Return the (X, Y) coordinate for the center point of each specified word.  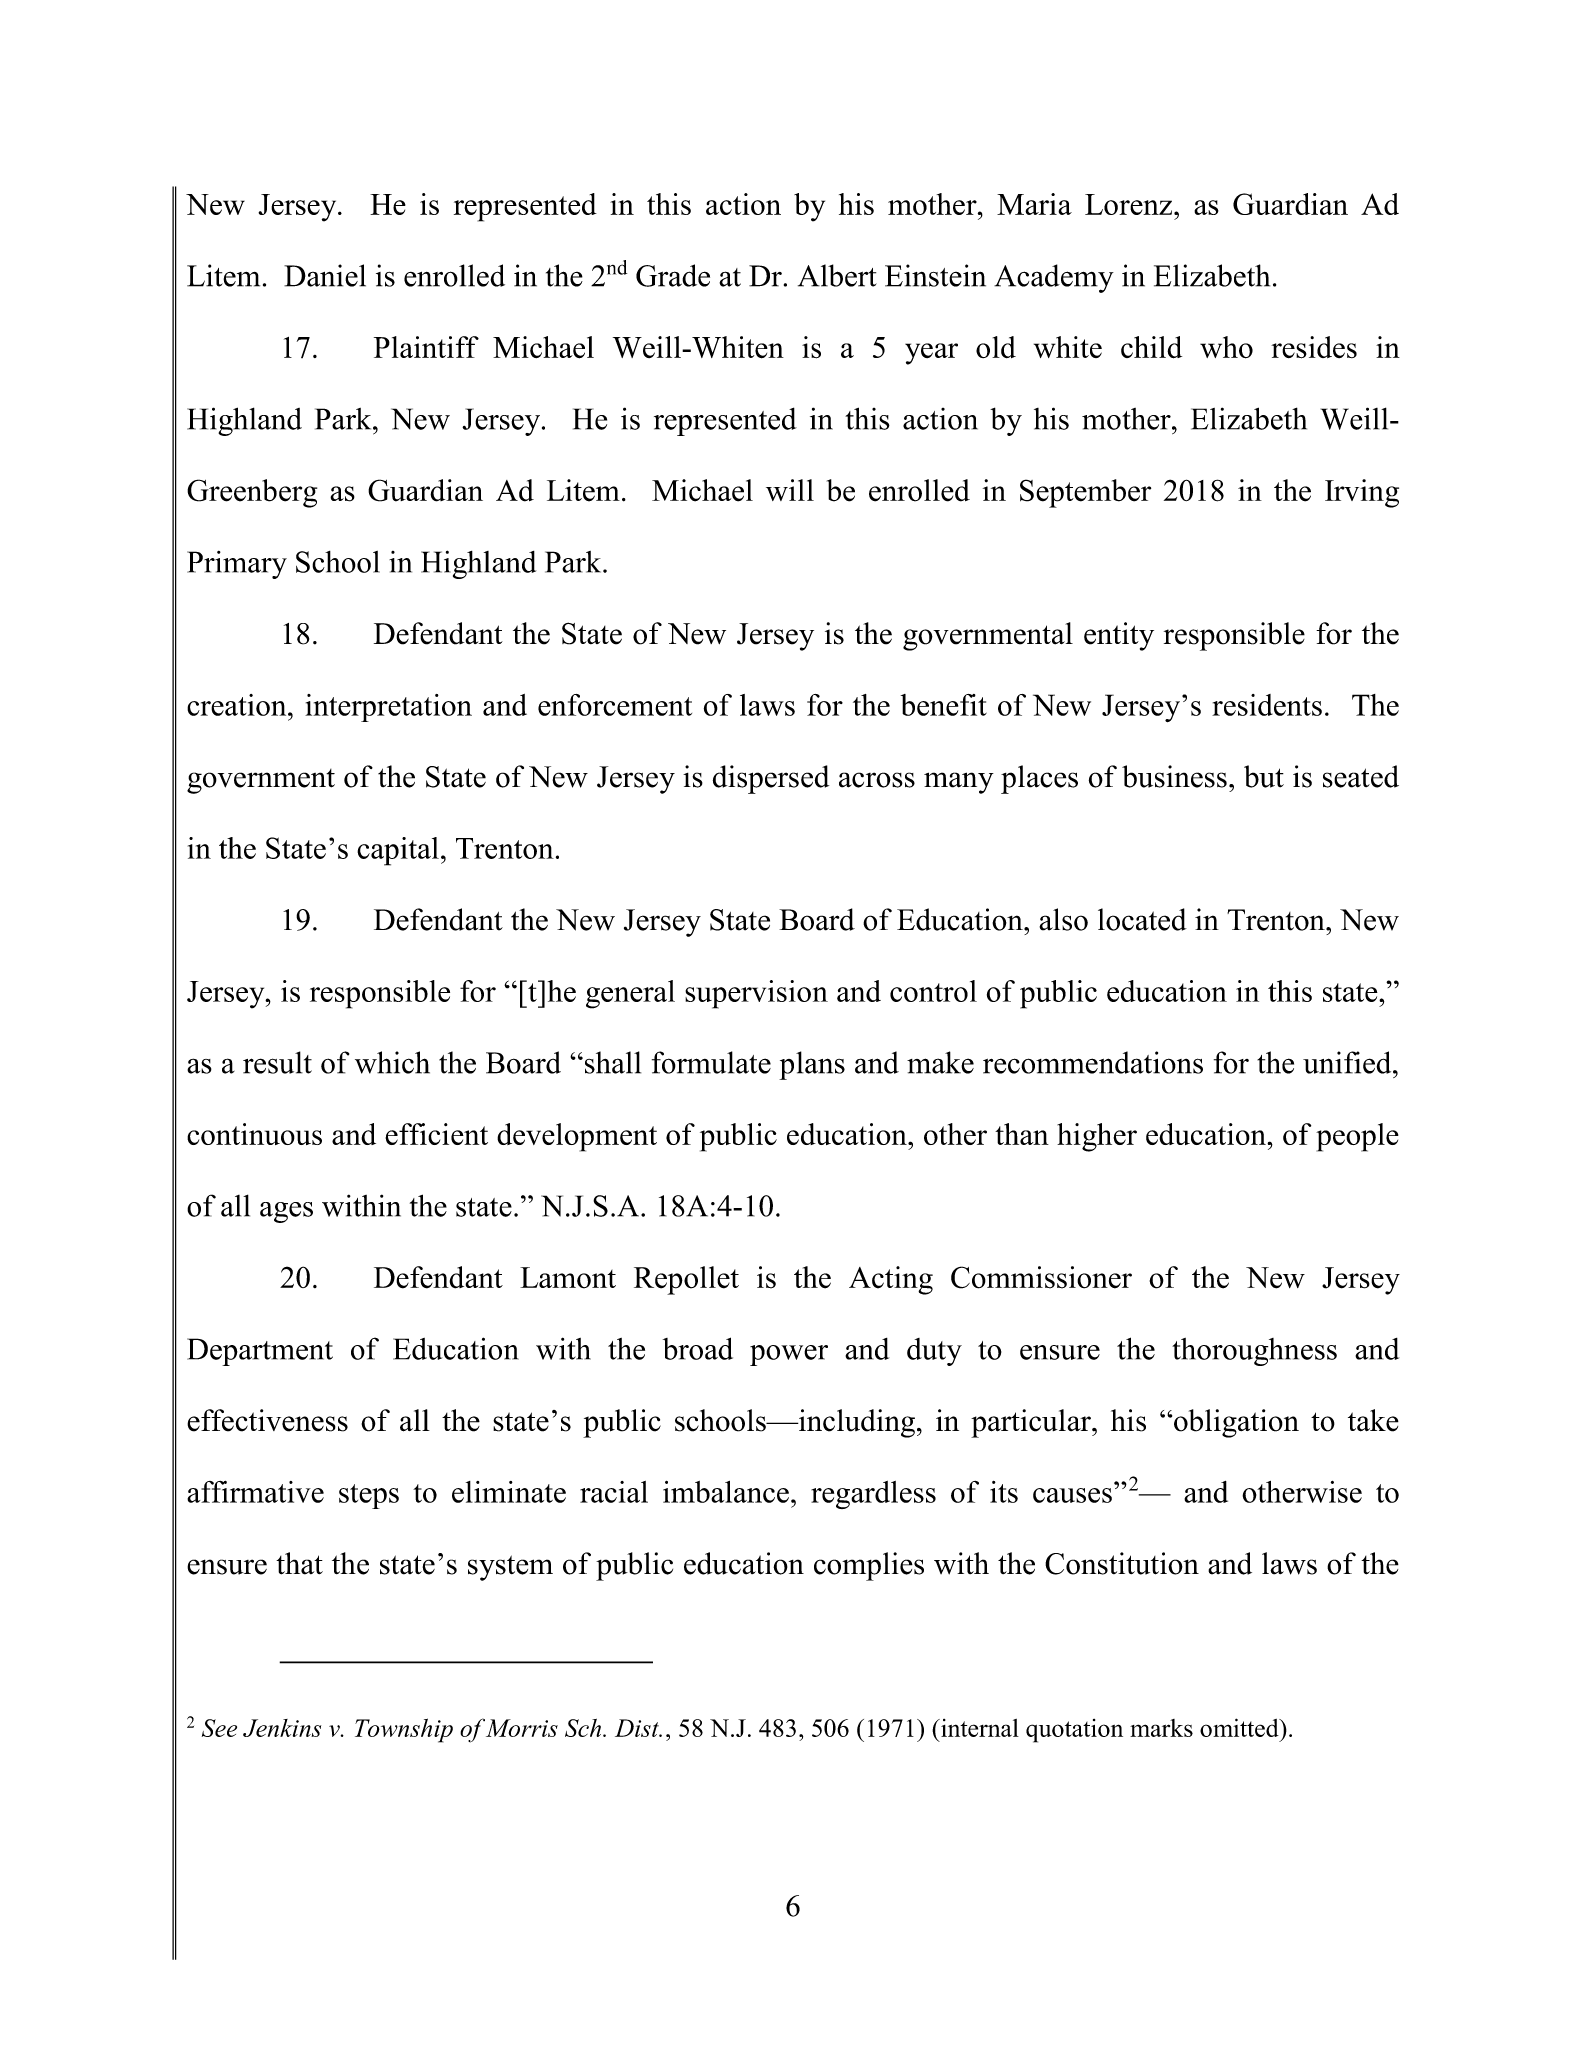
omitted (1240, 1727)
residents (1267, 705)
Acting (891, 1280)
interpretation (388, 708)
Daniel (325, 275)
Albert (837, 275)
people (1357, 1137)
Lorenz (1128, 204)
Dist (638, 1728)
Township (404, 1730)
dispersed (771, 779)
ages (286, 1212)
